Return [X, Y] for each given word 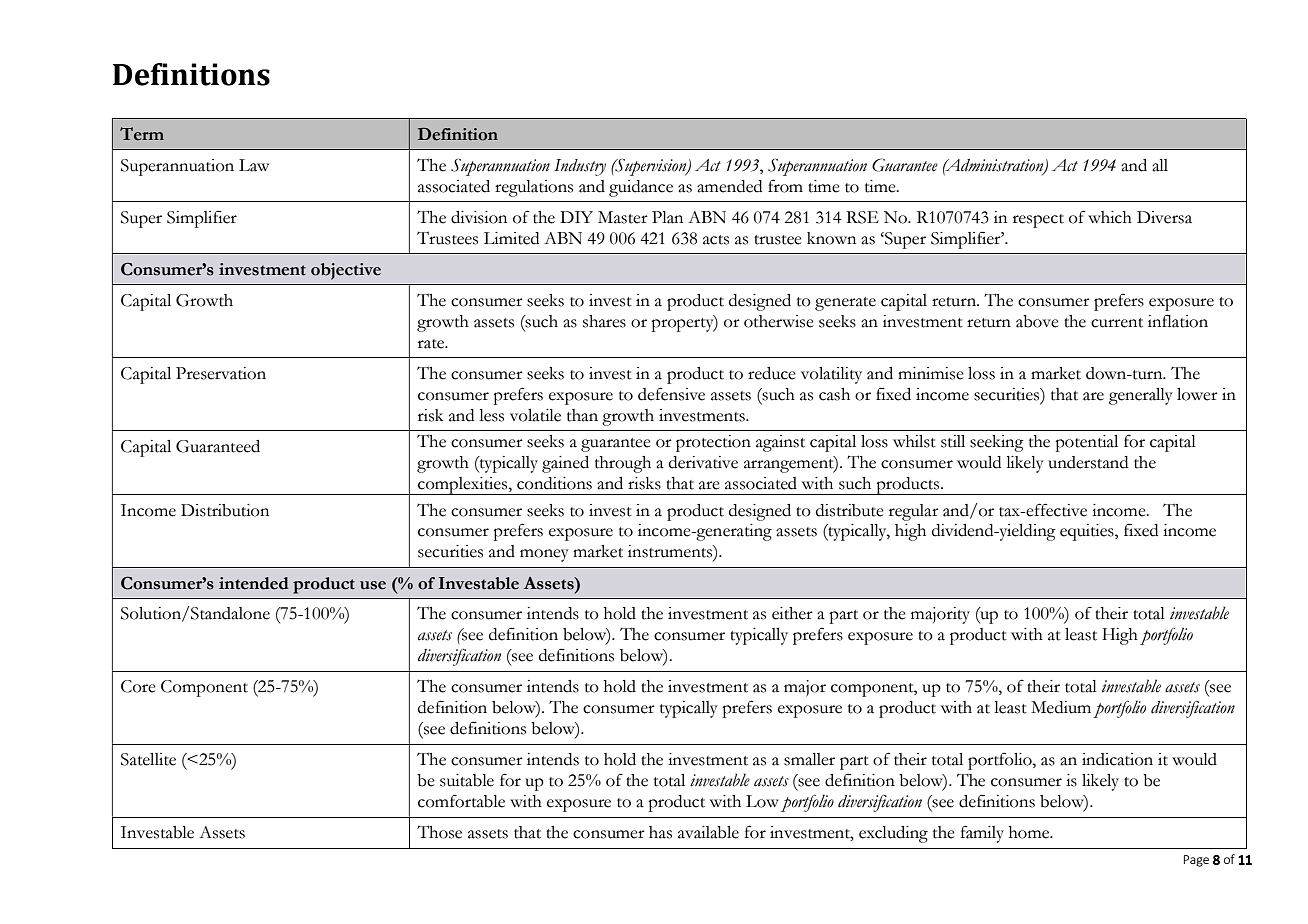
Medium [1061, 707]
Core [138, 686]
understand [1088, 462]
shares [604, 321]
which [1110, 217]
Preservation [221, 373]
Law [254, 165]
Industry [580, 167]
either [792, 613]
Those [439, 832]
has [660, 832]
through [623, 464]
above [1037, 321]
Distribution [225, 510]
